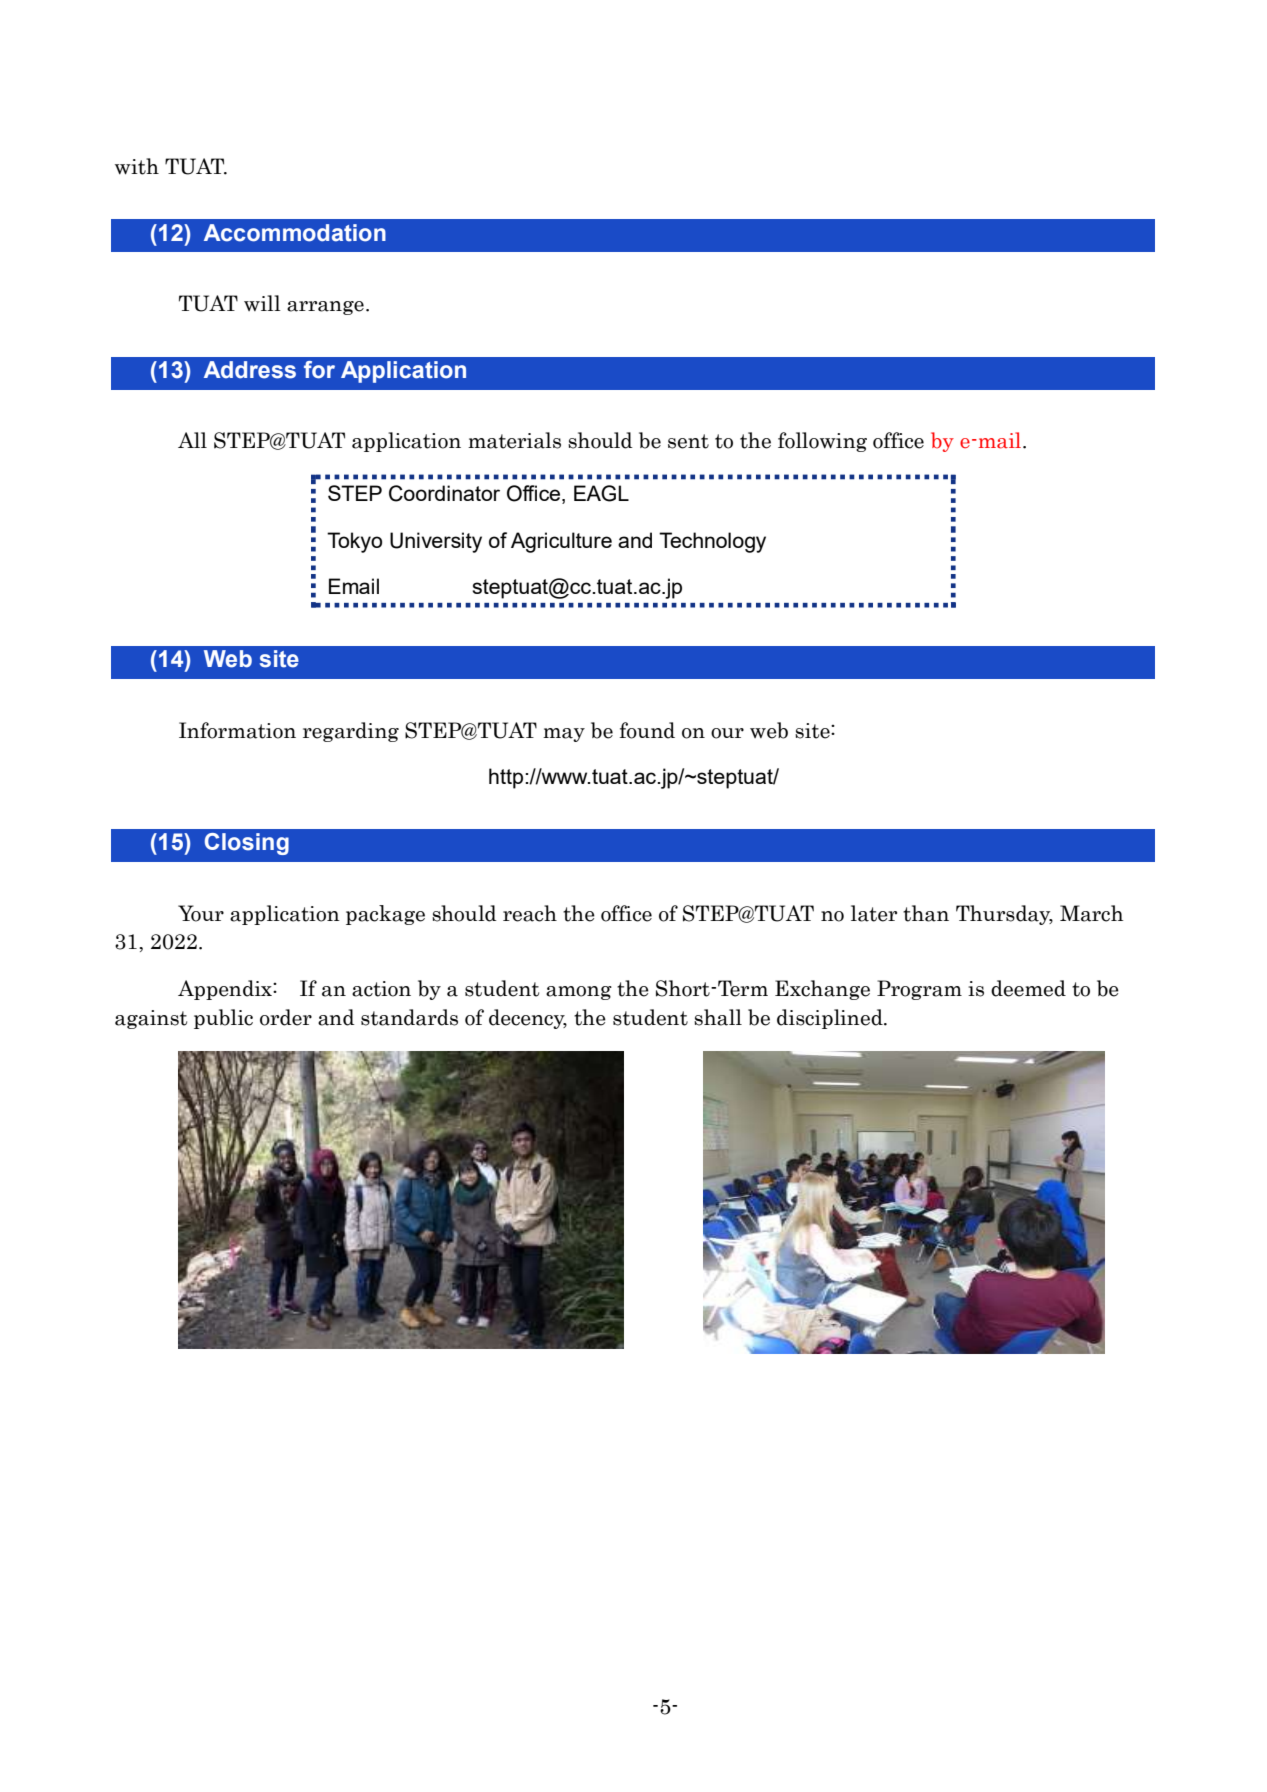 The width and height of the screenshot is (1267, 1792). What do you see at coordinates (822, 442) in the screenshot?
I see `following` at bounding box center [822, 442].
